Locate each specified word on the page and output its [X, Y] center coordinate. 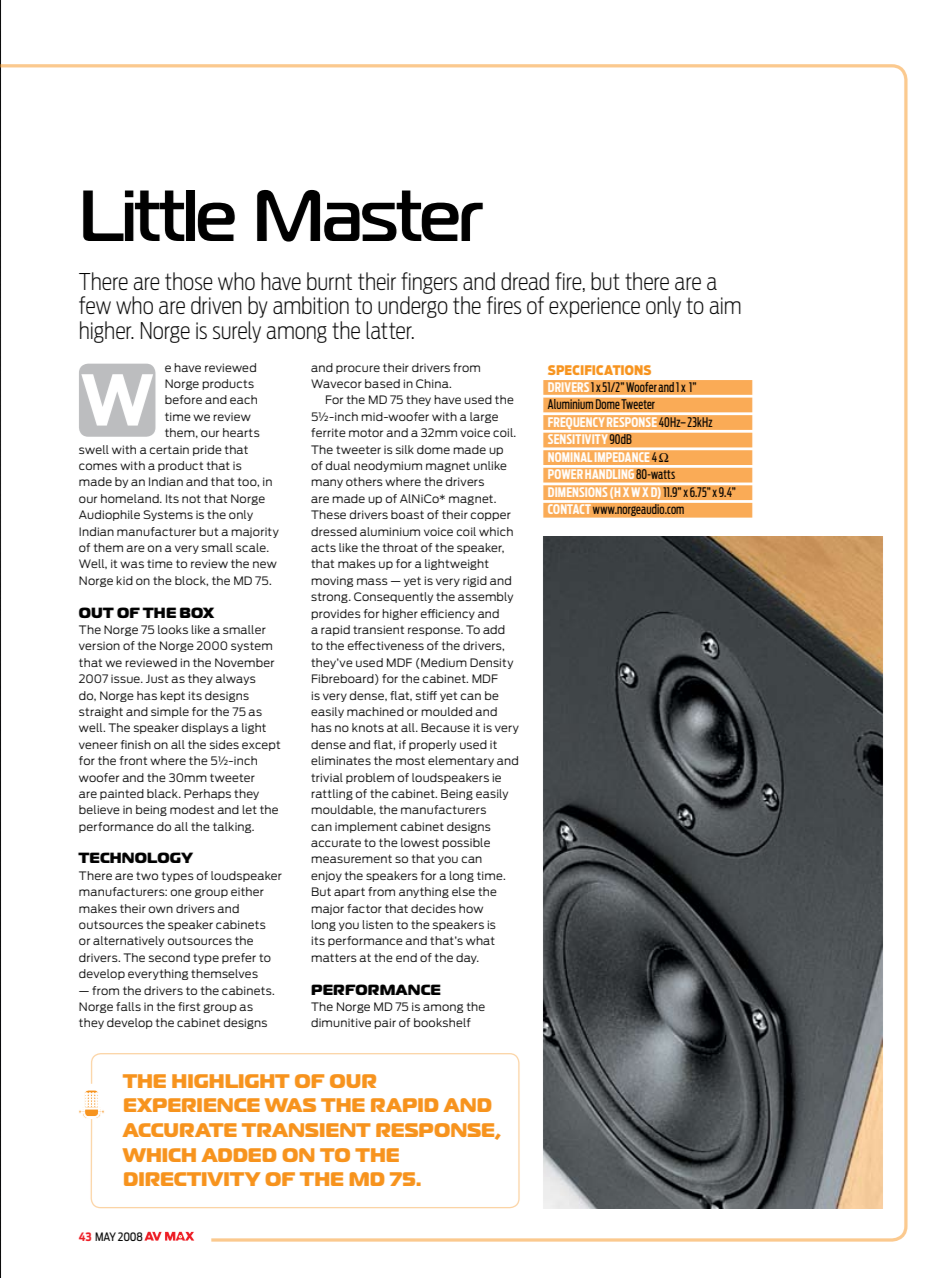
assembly [485, 597]
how [471, 908]
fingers [429, 283]
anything [424, 892]
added [238, 1155]
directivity [192, 1179]
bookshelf [442, 1022]
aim [725, 305]
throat [400, 547]
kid [124, 580]
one [181, 892]
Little [159, 215]
